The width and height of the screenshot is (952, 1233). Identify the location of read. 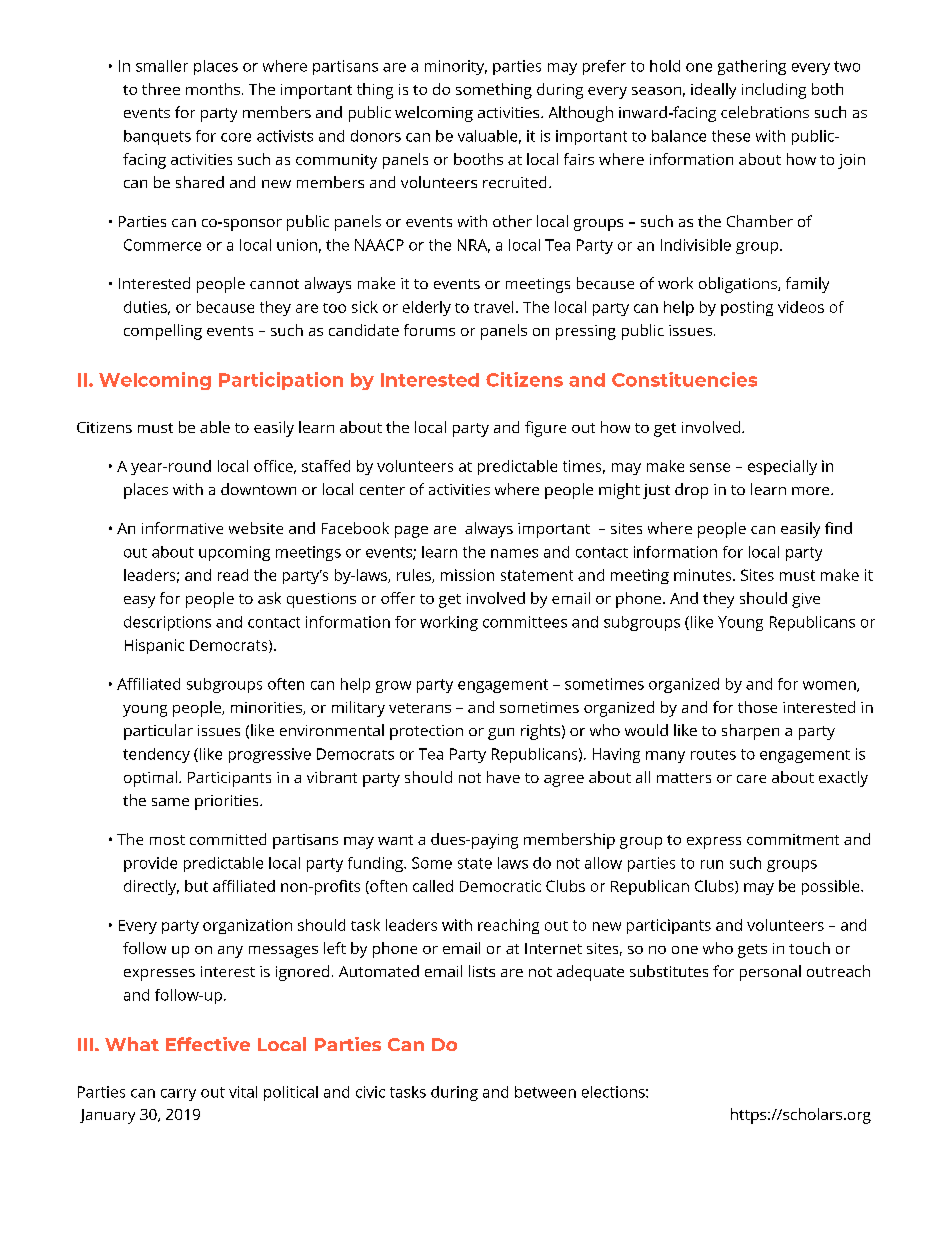
(233, 575).
